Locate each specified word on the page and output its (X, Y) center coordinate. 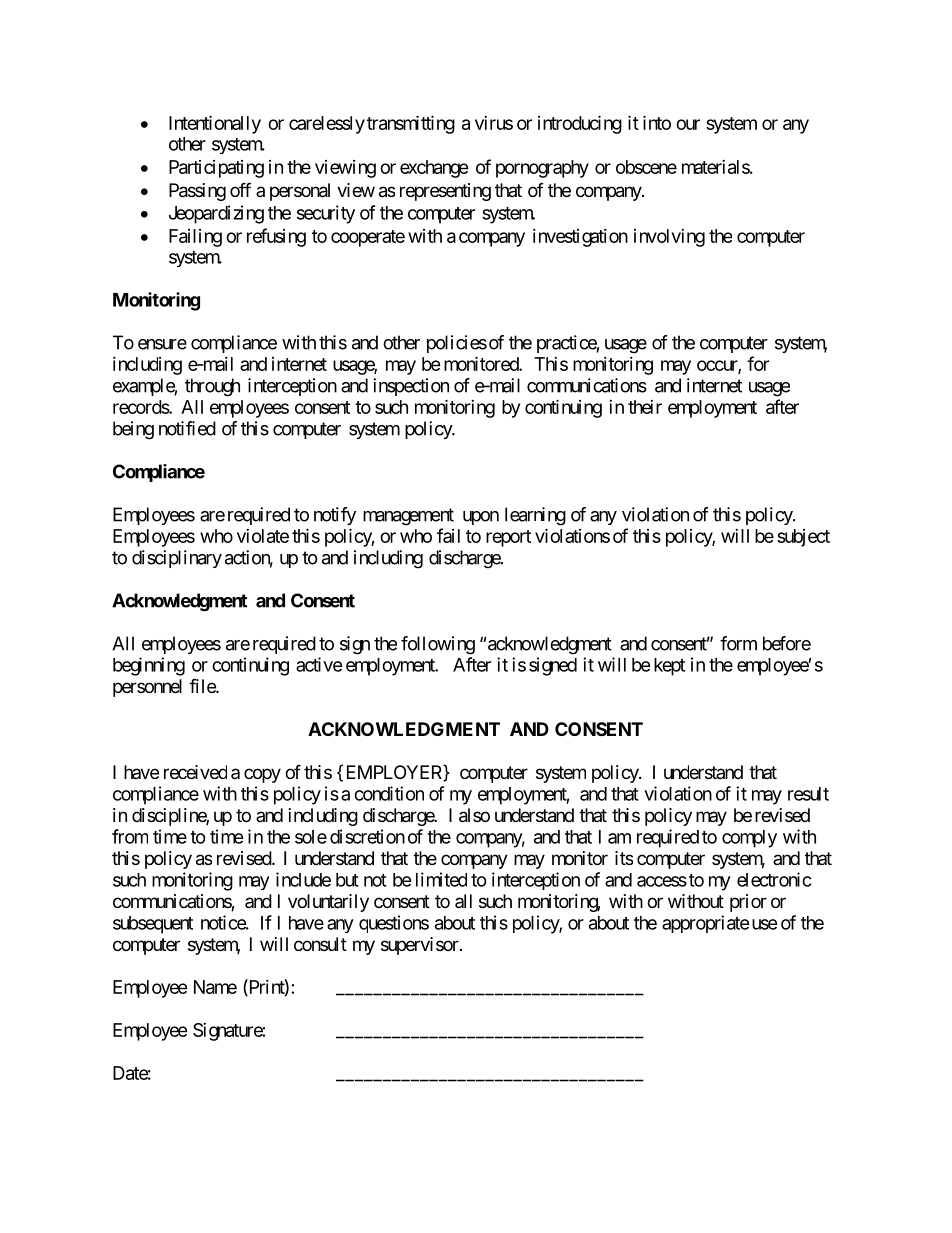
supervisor (420, 946)
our (688, 124)
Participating (216, 169)
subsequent (153, 925)
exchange (434, 169)
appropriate (706, 924)
